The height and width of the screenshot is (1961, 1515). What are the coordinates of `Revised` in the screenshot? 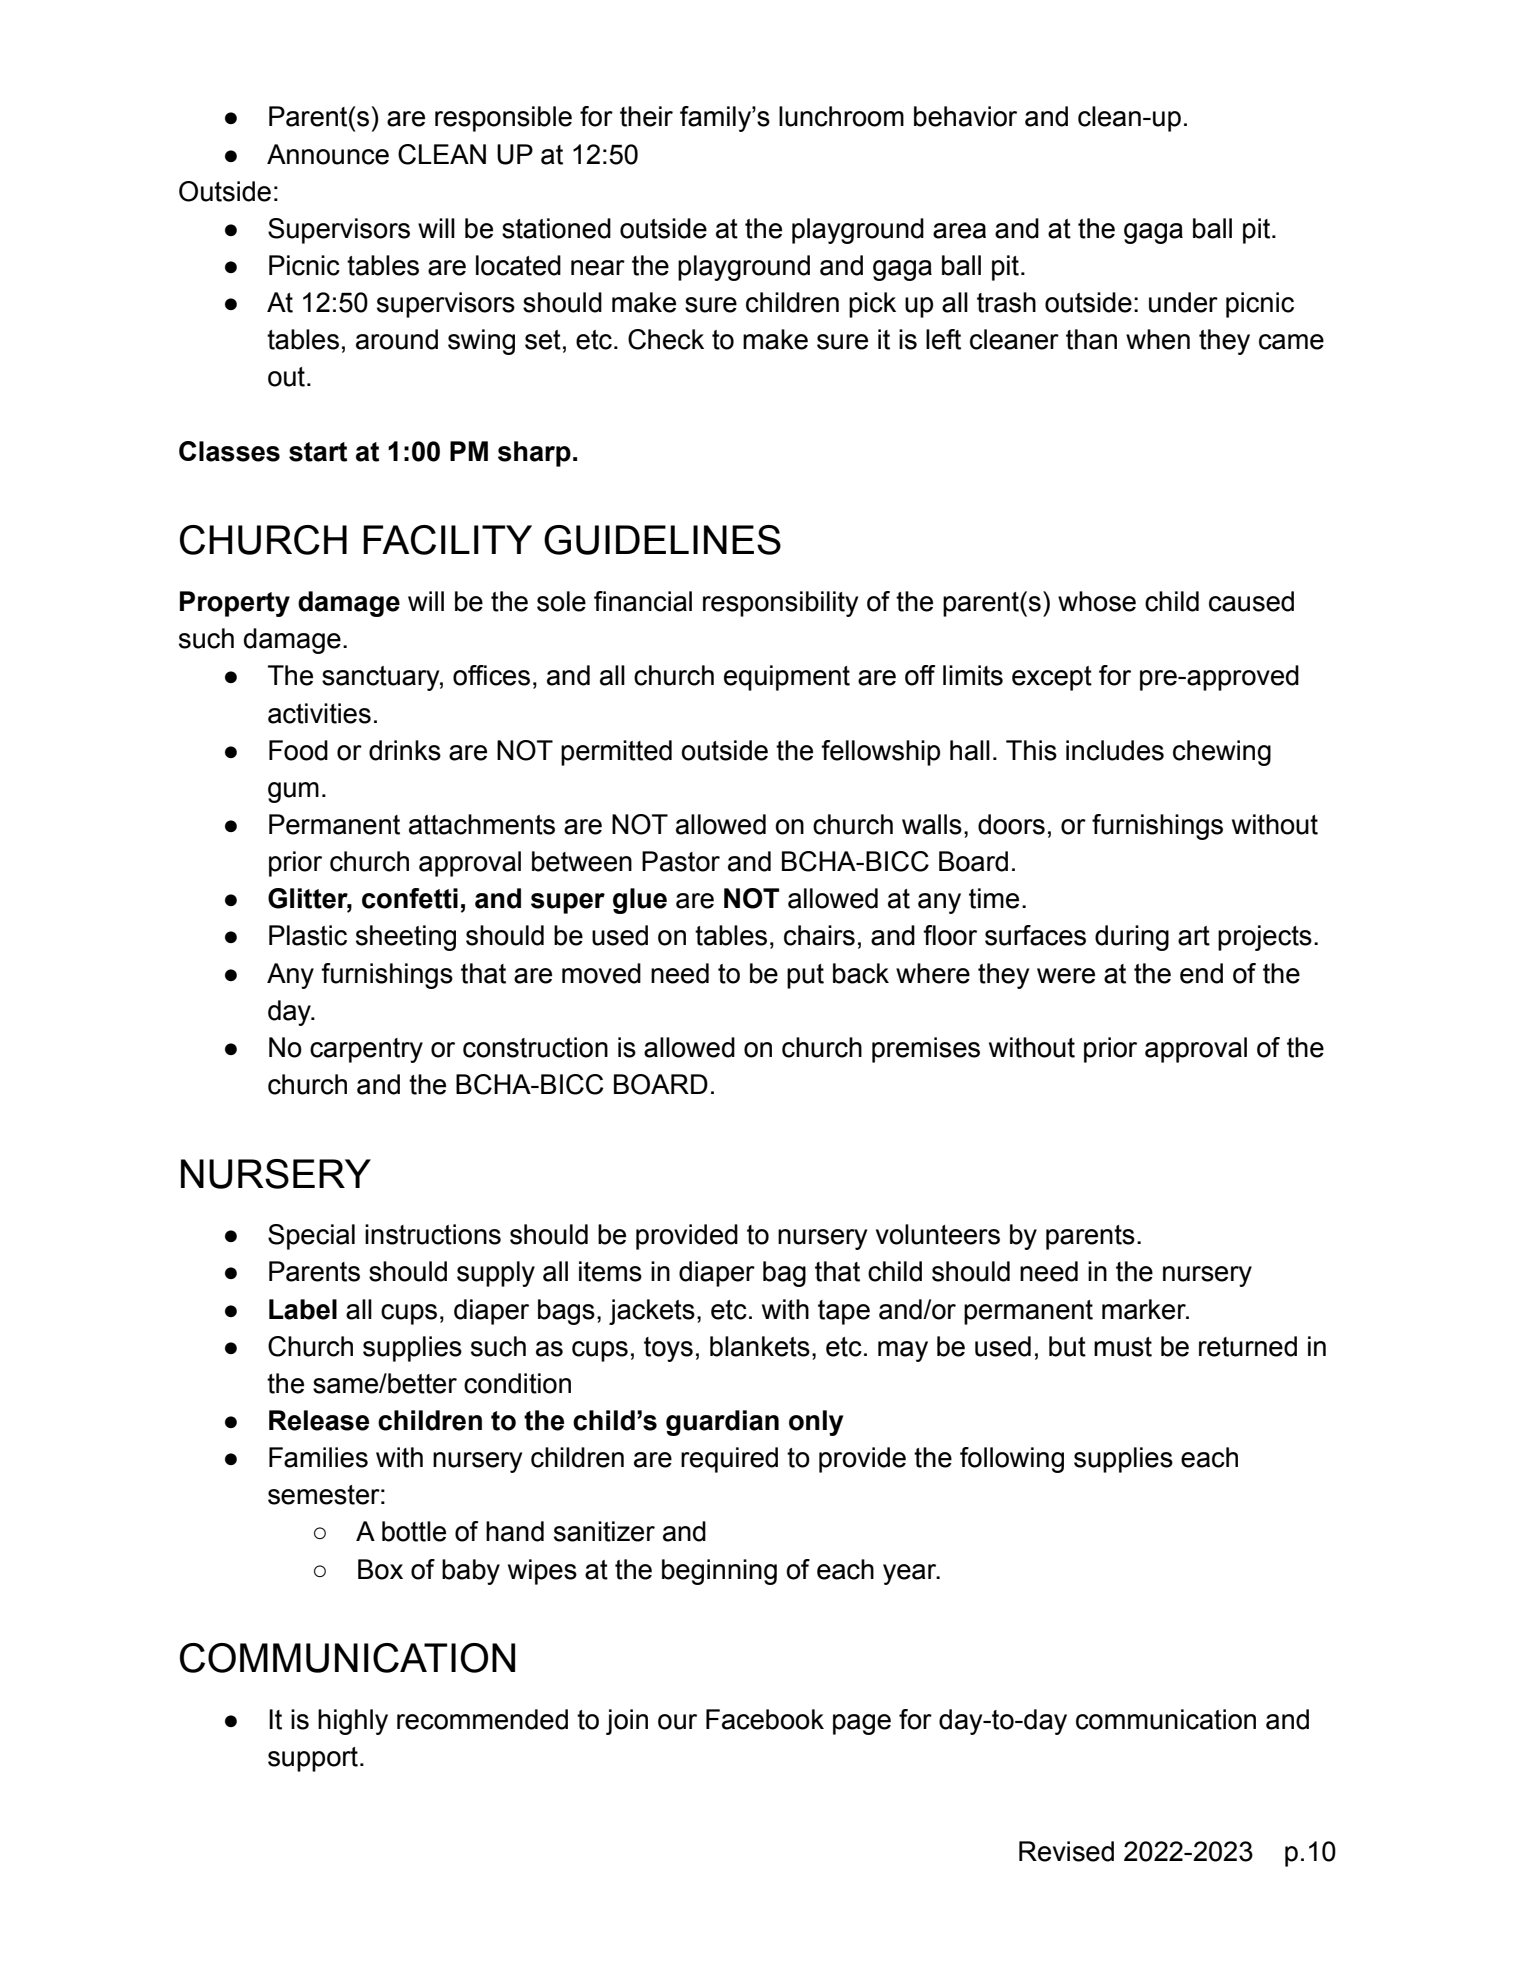 It's located at (1066, 1851).
